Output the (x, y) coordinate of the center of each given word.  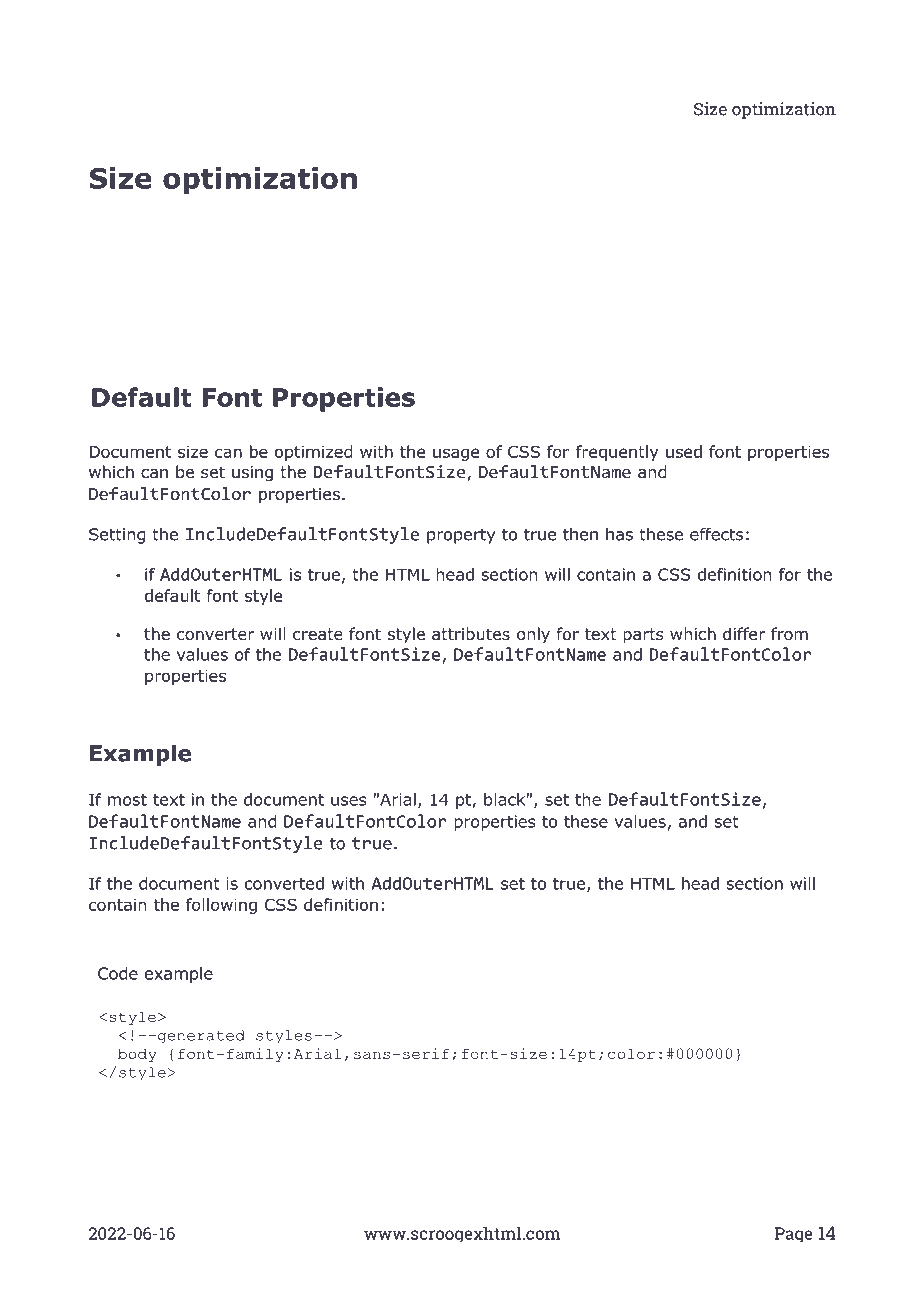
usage (456, 454)
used (684, 451)
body (137, 1055)
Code (118, 973)
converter (216, 634)
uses (349, 801)
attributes (471, 634)
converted (284, 883)
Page (794, 1234)
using (252, 474)
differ (744, 634)
